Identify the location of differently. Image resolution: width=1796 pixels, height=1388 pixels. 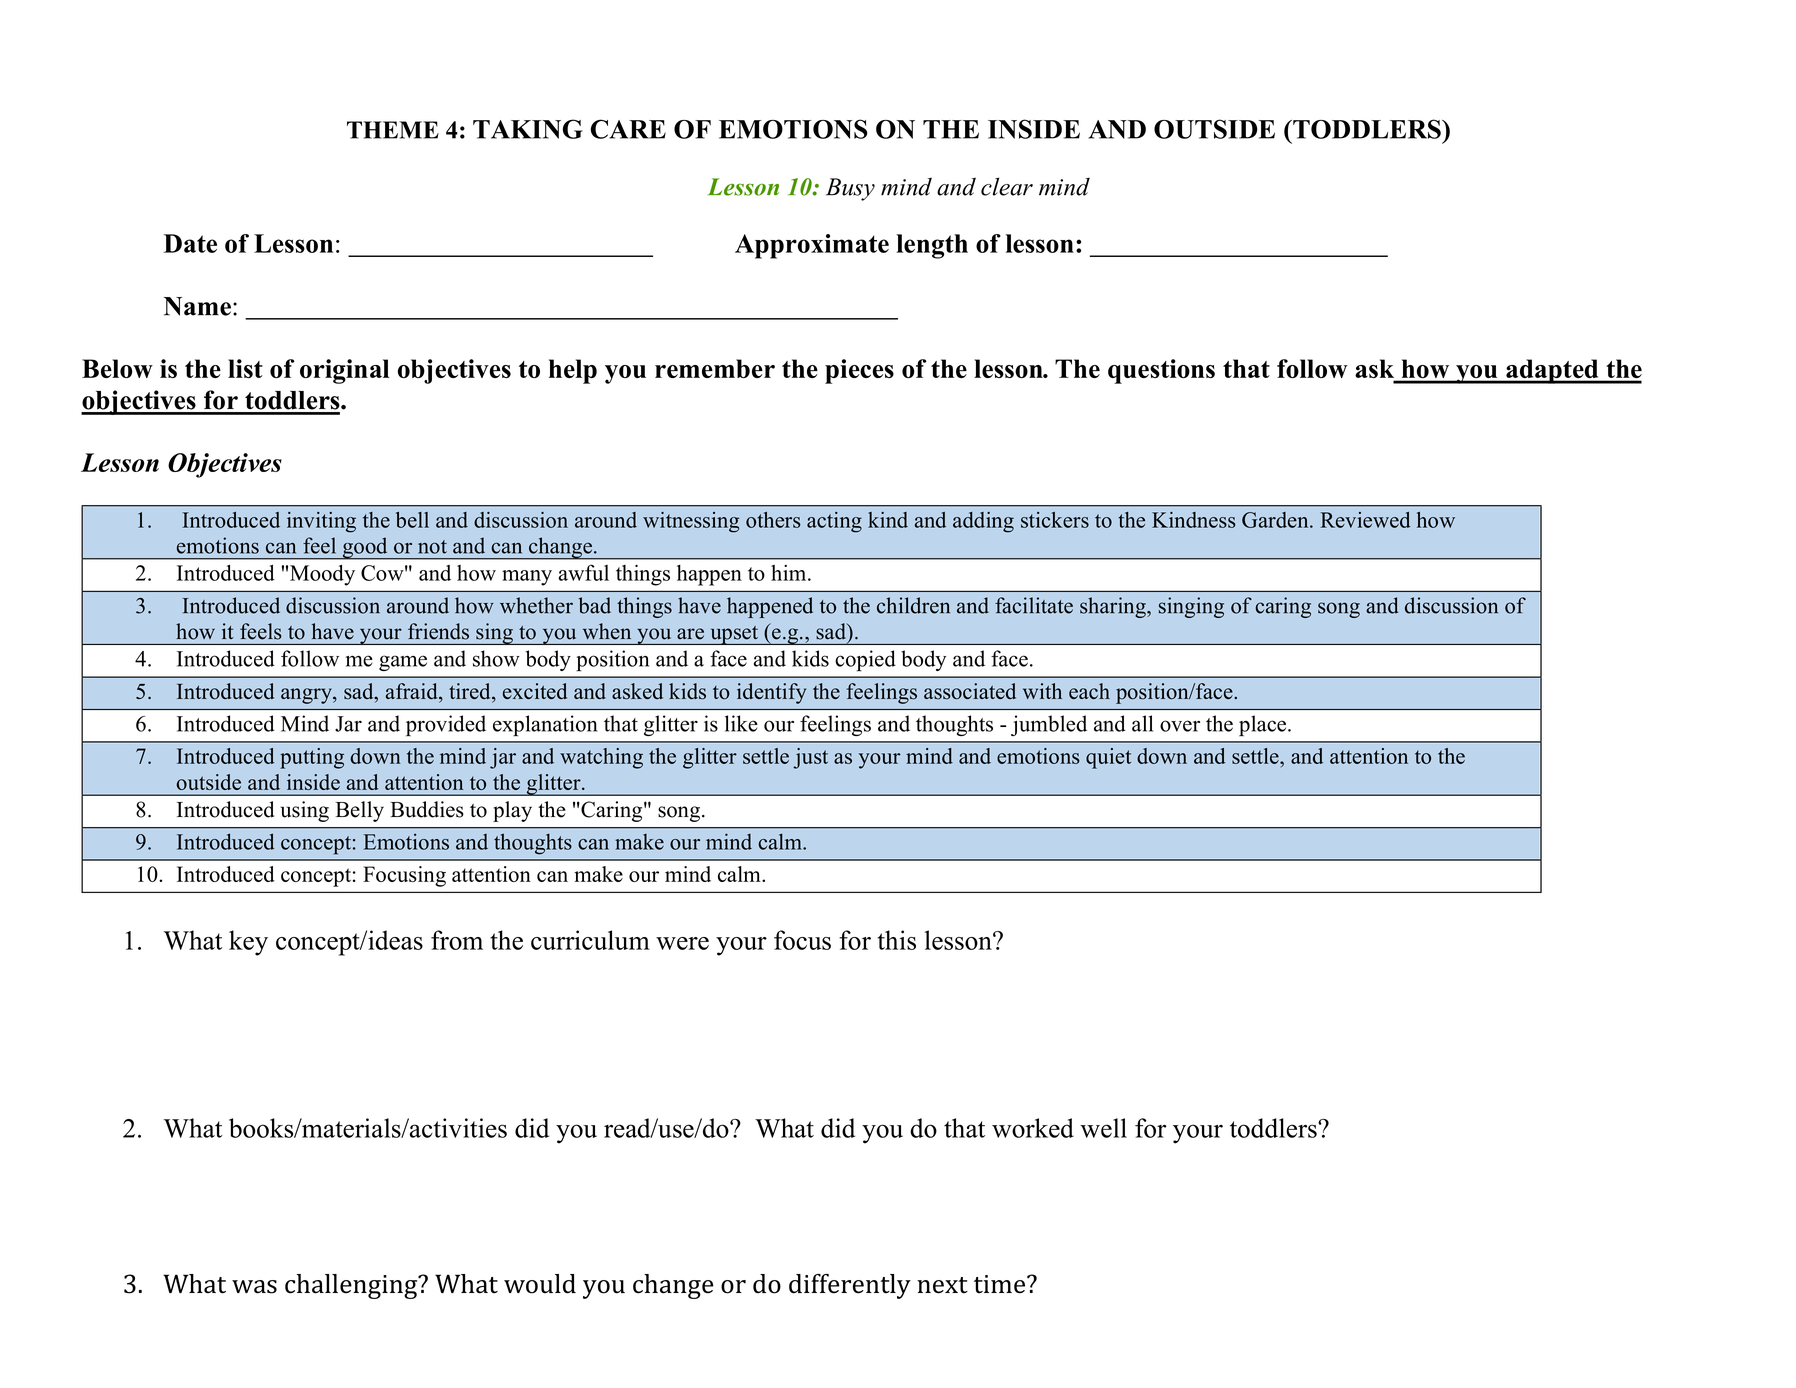
(850, 1286).
